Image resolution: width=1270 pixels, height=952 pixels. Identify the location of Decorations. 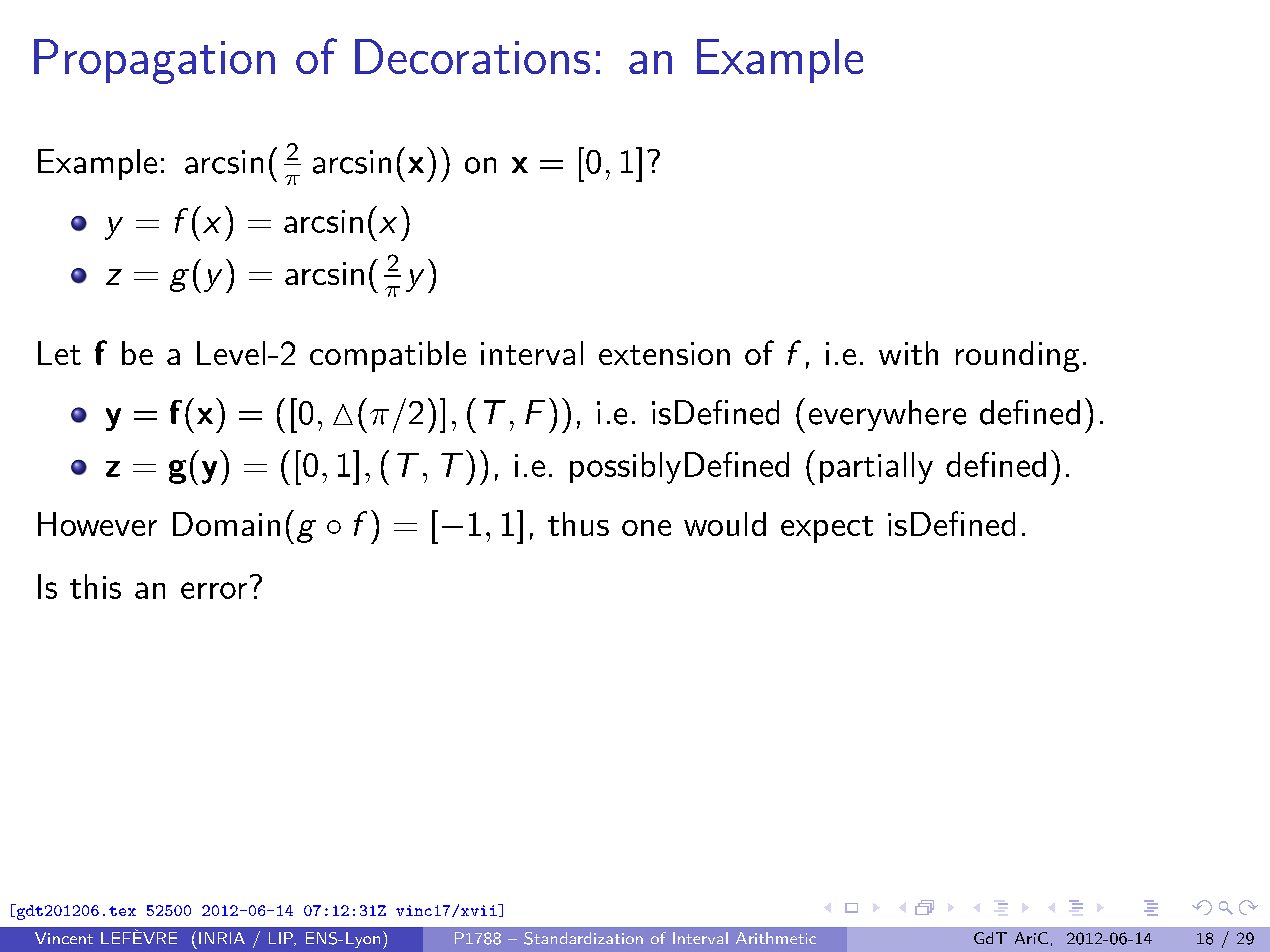
(472, 56).
